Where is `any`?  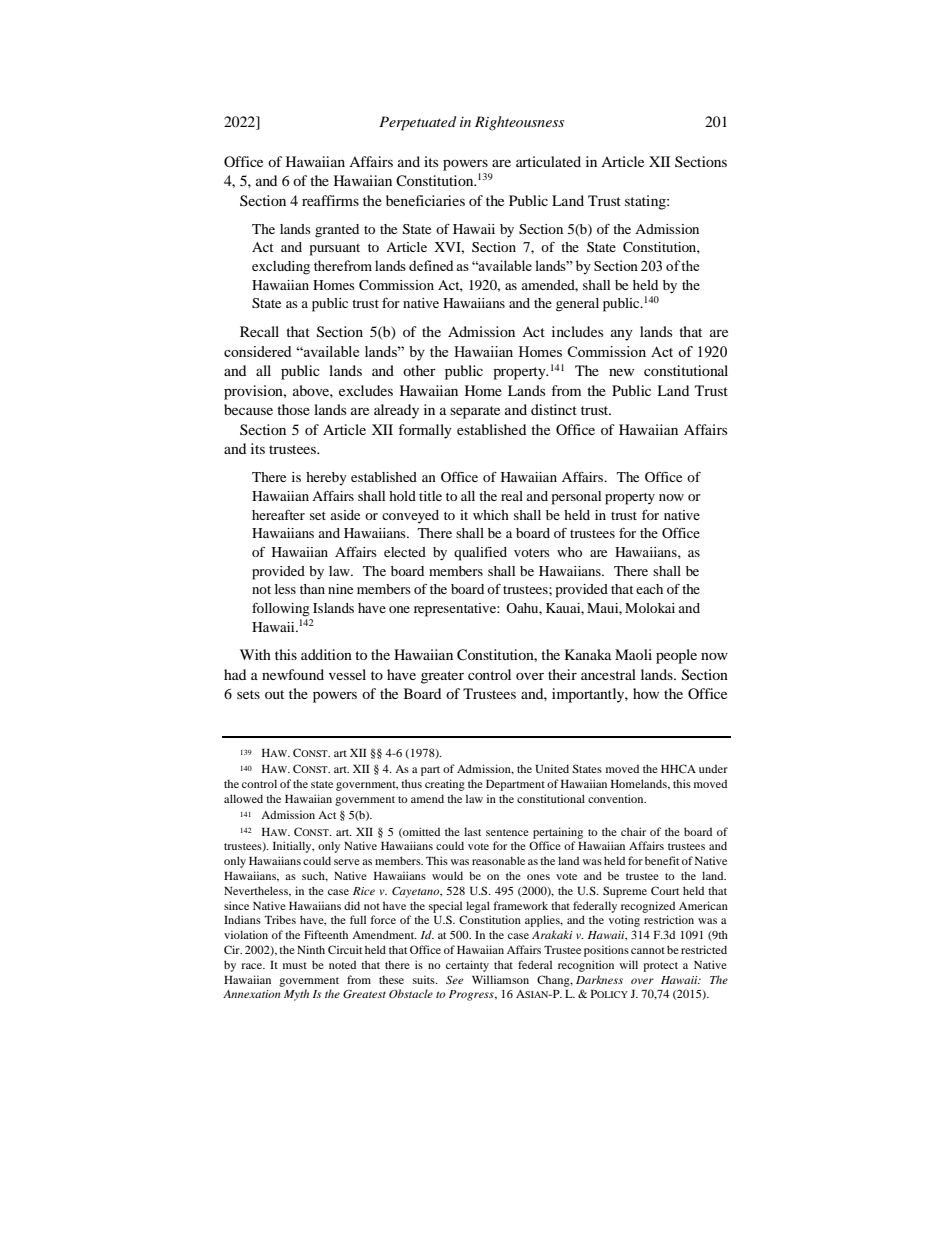
any is located at coordinates (622, 335).
